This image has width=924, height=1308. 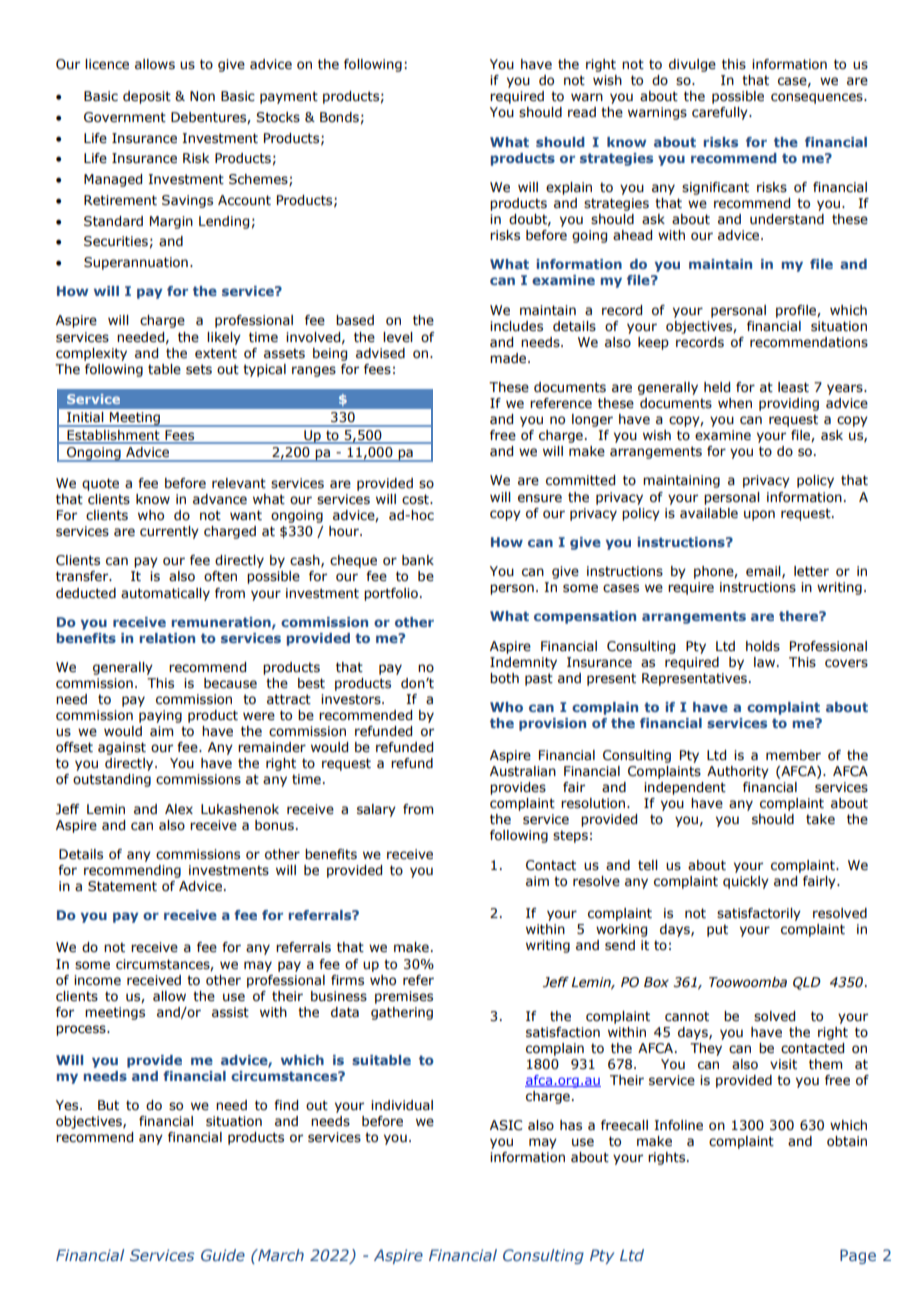 What do you see at coordinates (759, 914) in the image?
I see `satisfactorily` at bounding box center [759, 914].
